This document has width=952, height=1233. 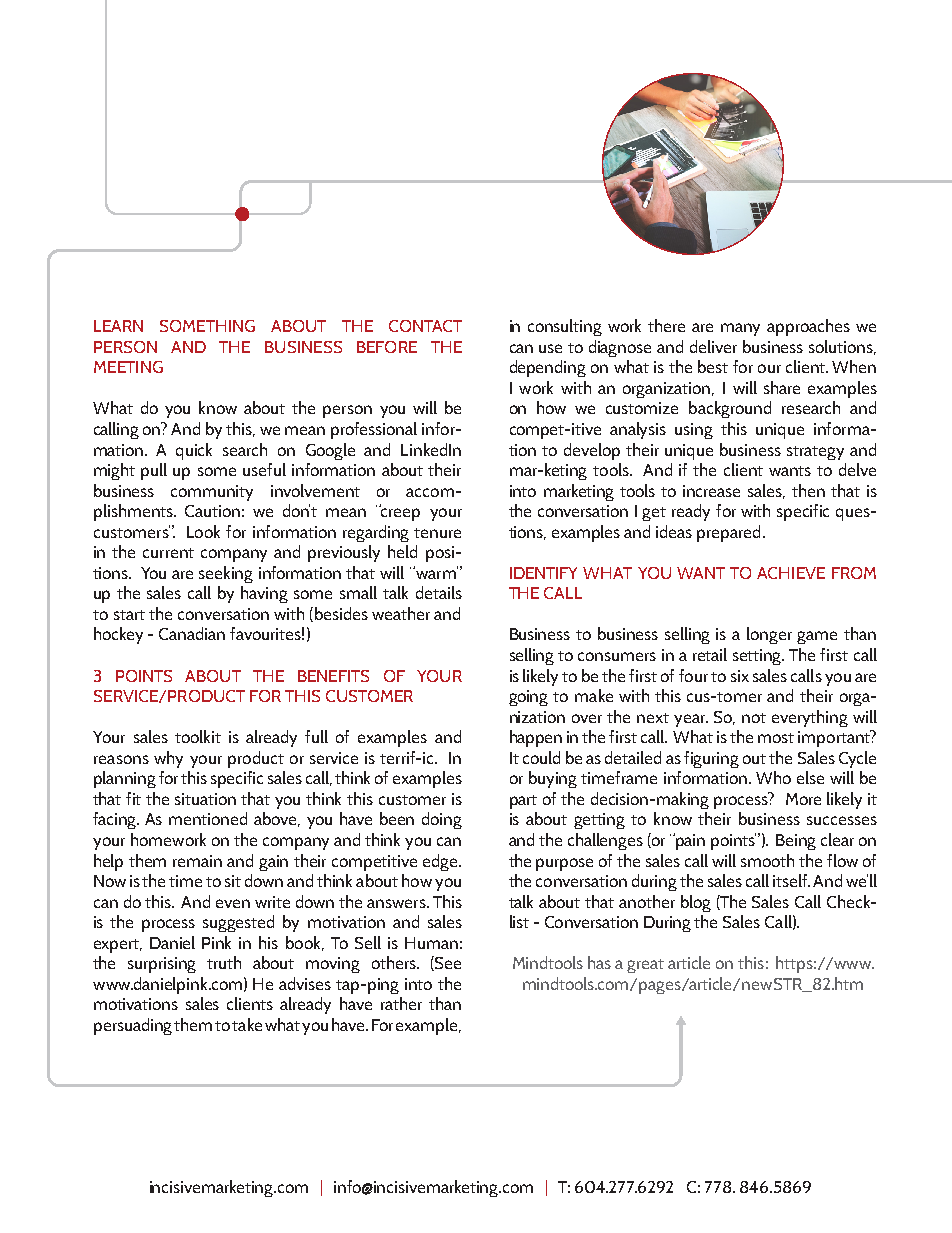 What do you see at coordinates (128, 367) in the document?
I see `MEETING` at bounding box center [128, 367].
